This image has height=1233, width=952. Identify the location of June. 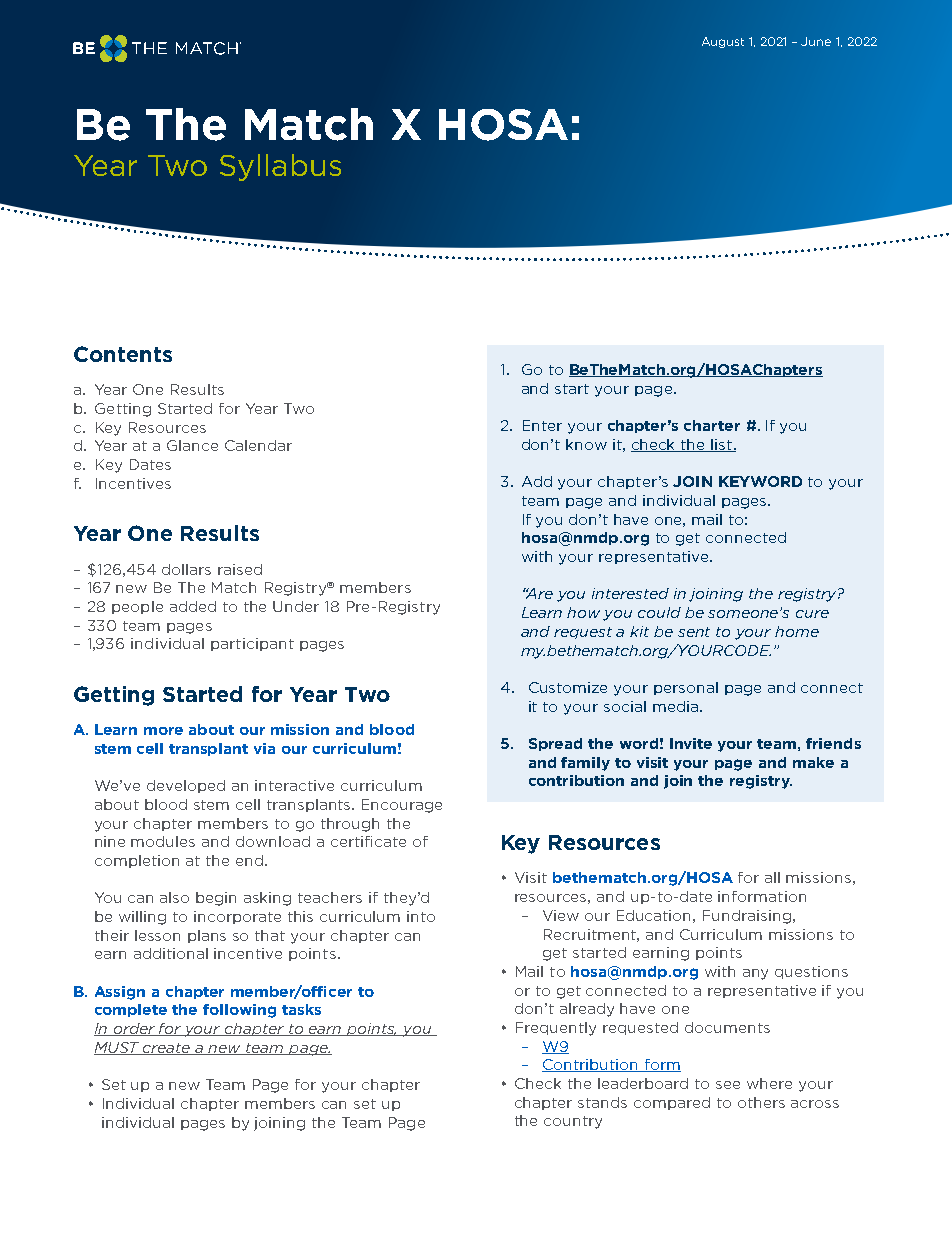
(816, 41).
